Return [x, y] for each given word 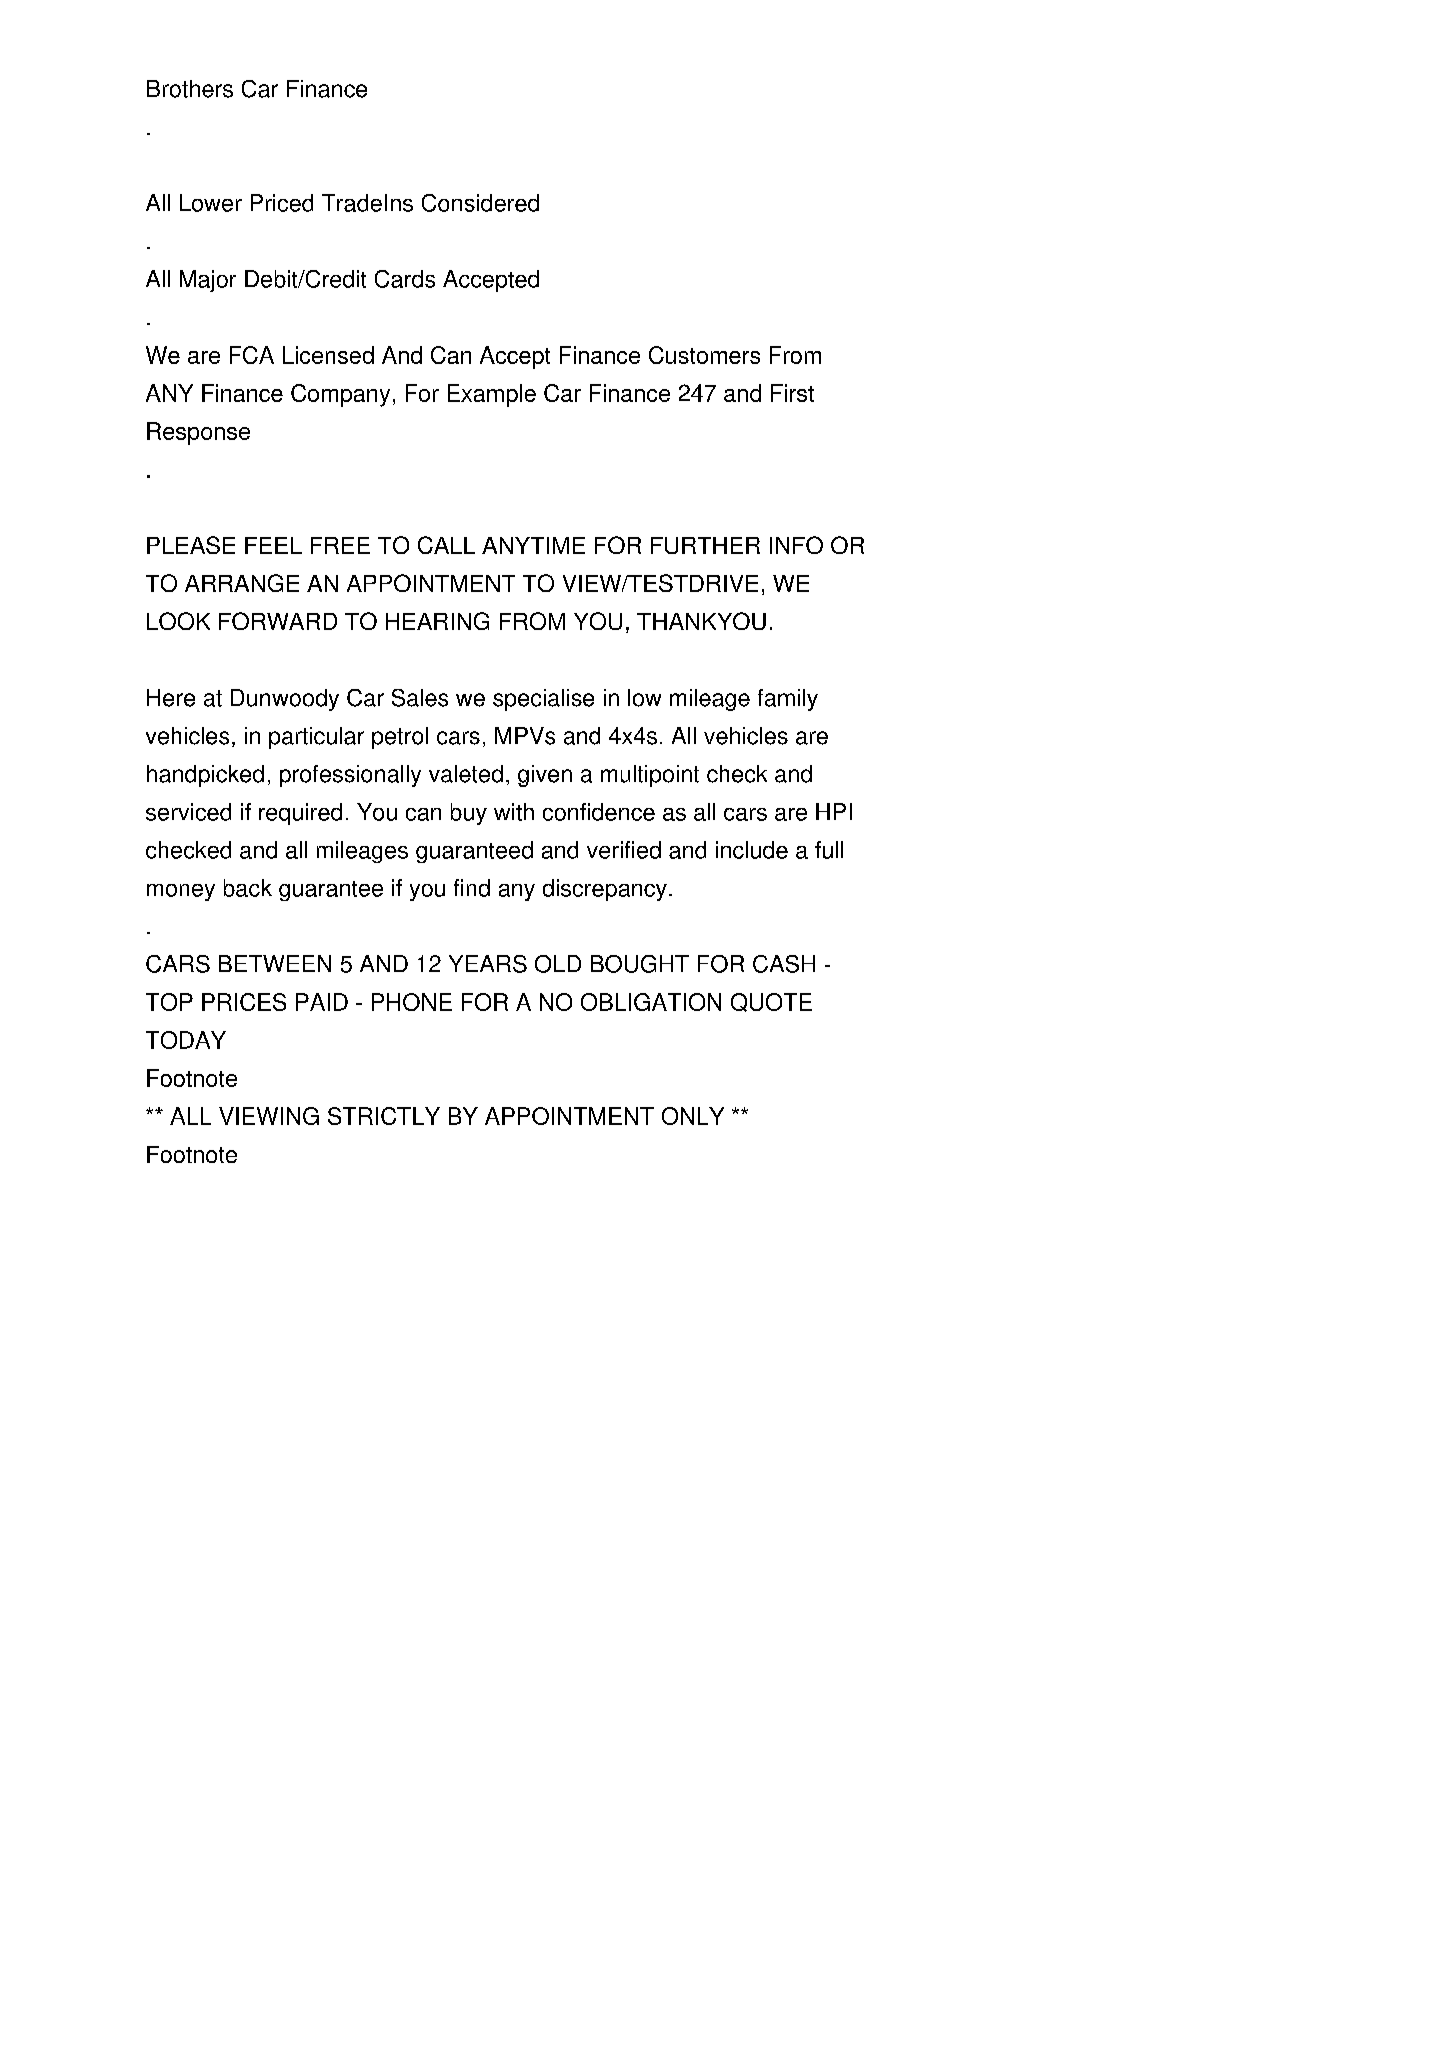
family [788, 700]
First [792, 393]
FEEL [273, 545]
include [752, 850]
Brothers [190, 89]
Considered [480, 203]
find [472, 888]
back [248, 888]
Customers [704, 355]
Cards [405, 279]
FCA [252, 355]
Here [171, 698]
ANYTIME [533, 545]
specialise [543, 700]
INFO [796, 545]
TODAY [186, 1040]
